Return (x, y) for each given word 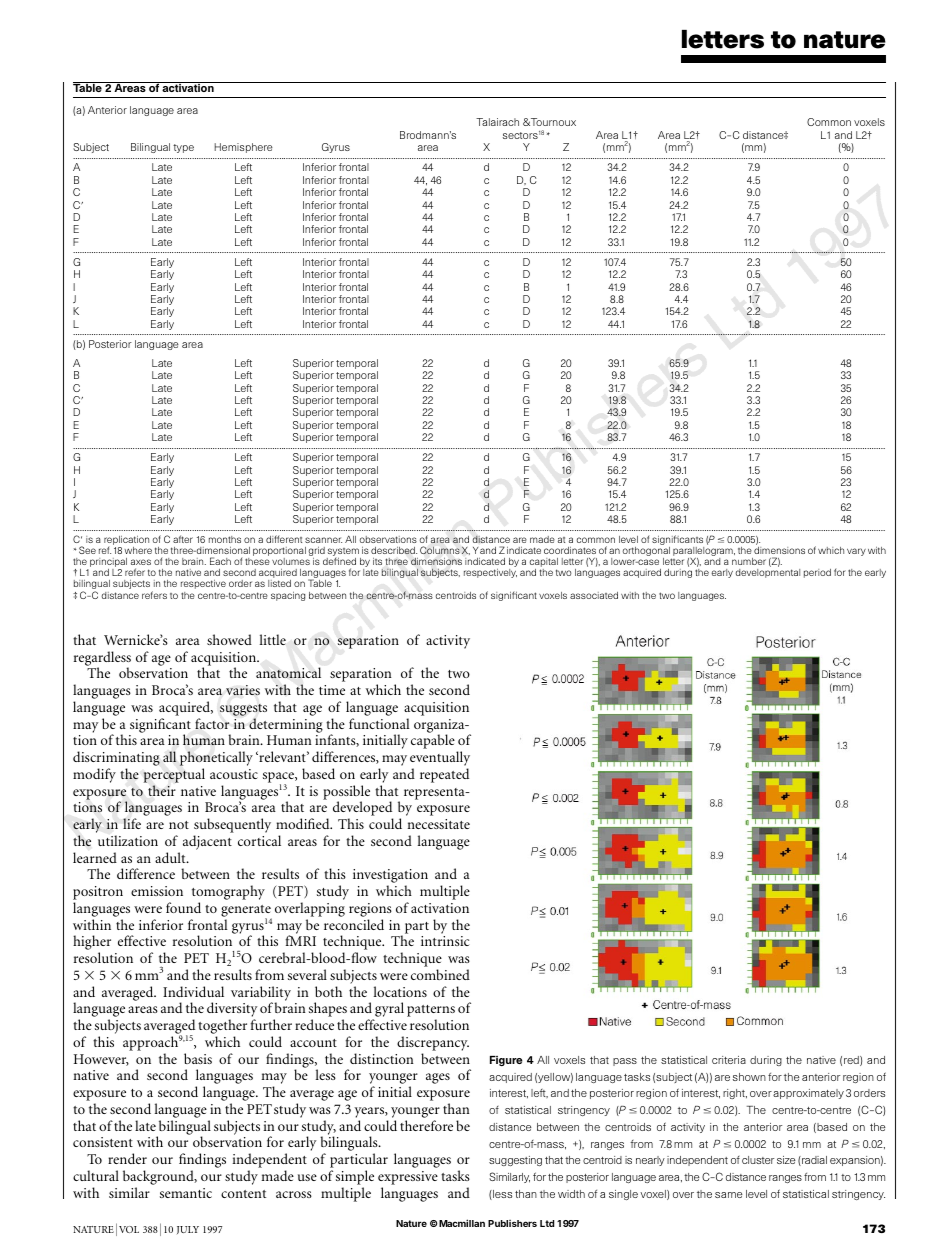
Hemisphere (243, 148)
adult (171, 857)
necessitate (438, 824)
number (749, 561)
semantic (186, 1193)
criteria (729, 1060)
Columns (440, 550)
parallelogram (703, 553)
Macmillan (461, 1223)
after (183, 539)
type (183, 148)
